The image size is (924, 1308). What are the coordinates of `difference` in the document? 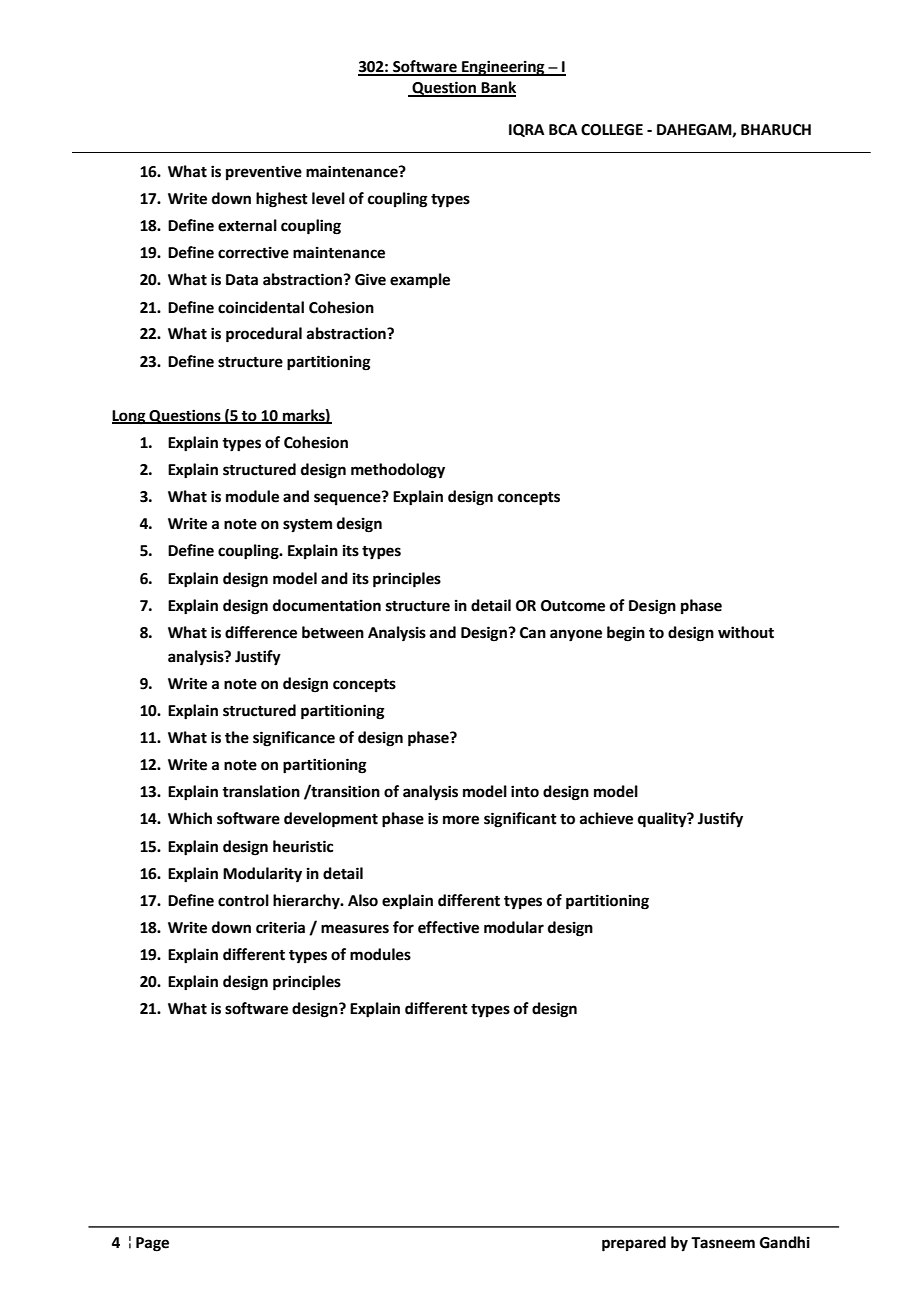 It's located at (261, 632).
